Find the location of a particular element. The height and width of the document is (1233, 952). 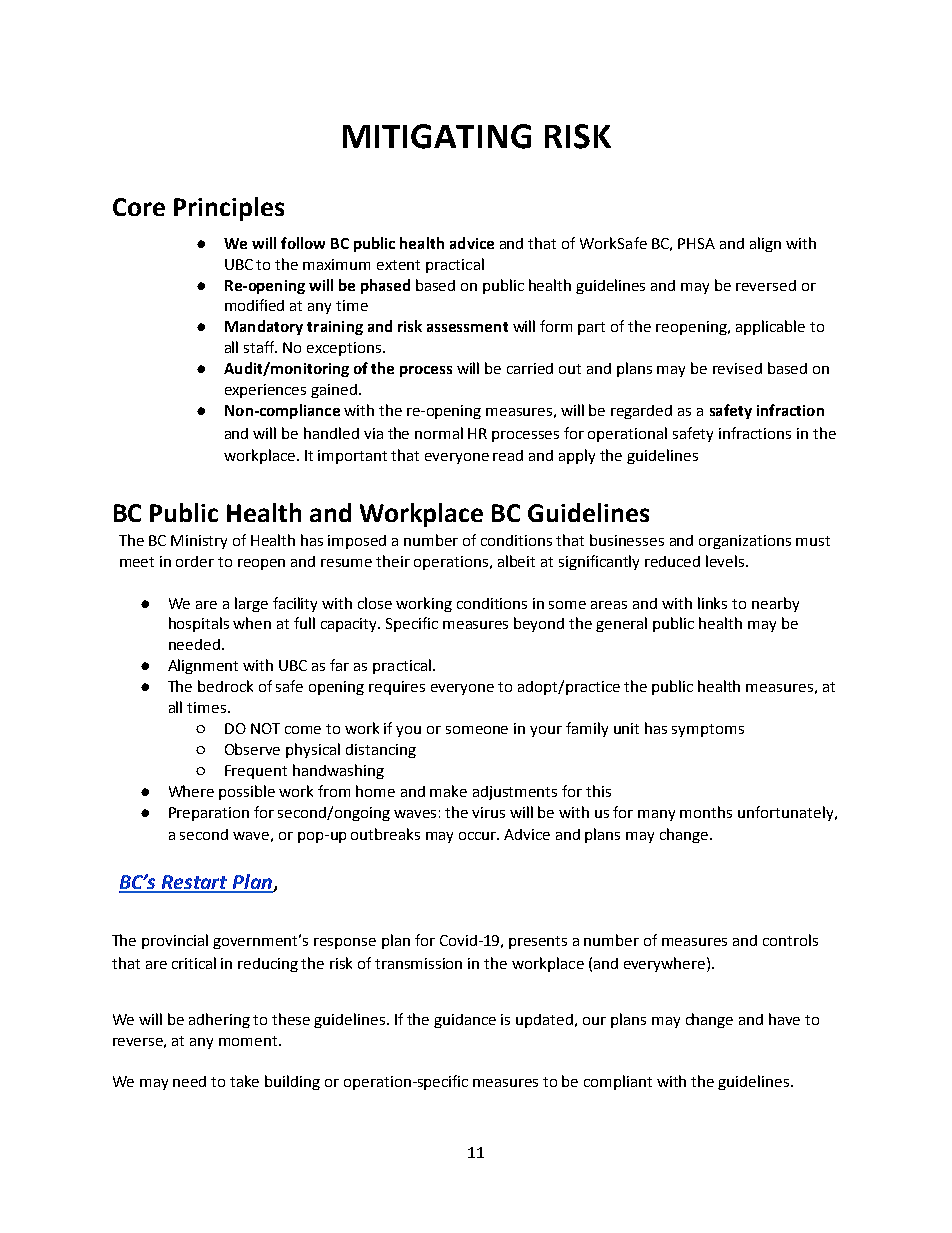

bedrock is located at coordinates (225, 686).
